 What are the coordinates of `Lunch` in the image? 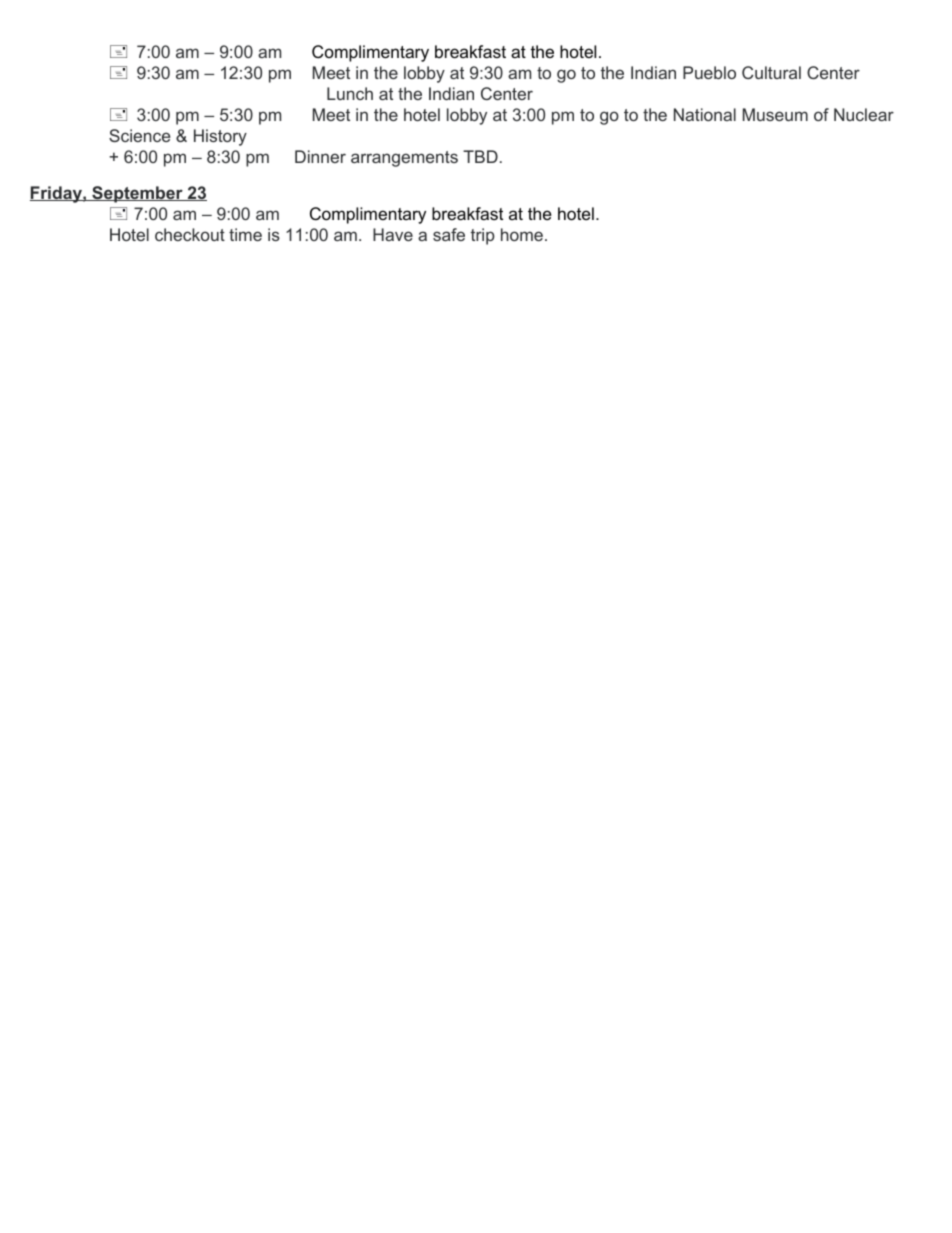 It's located at (350, 93).
